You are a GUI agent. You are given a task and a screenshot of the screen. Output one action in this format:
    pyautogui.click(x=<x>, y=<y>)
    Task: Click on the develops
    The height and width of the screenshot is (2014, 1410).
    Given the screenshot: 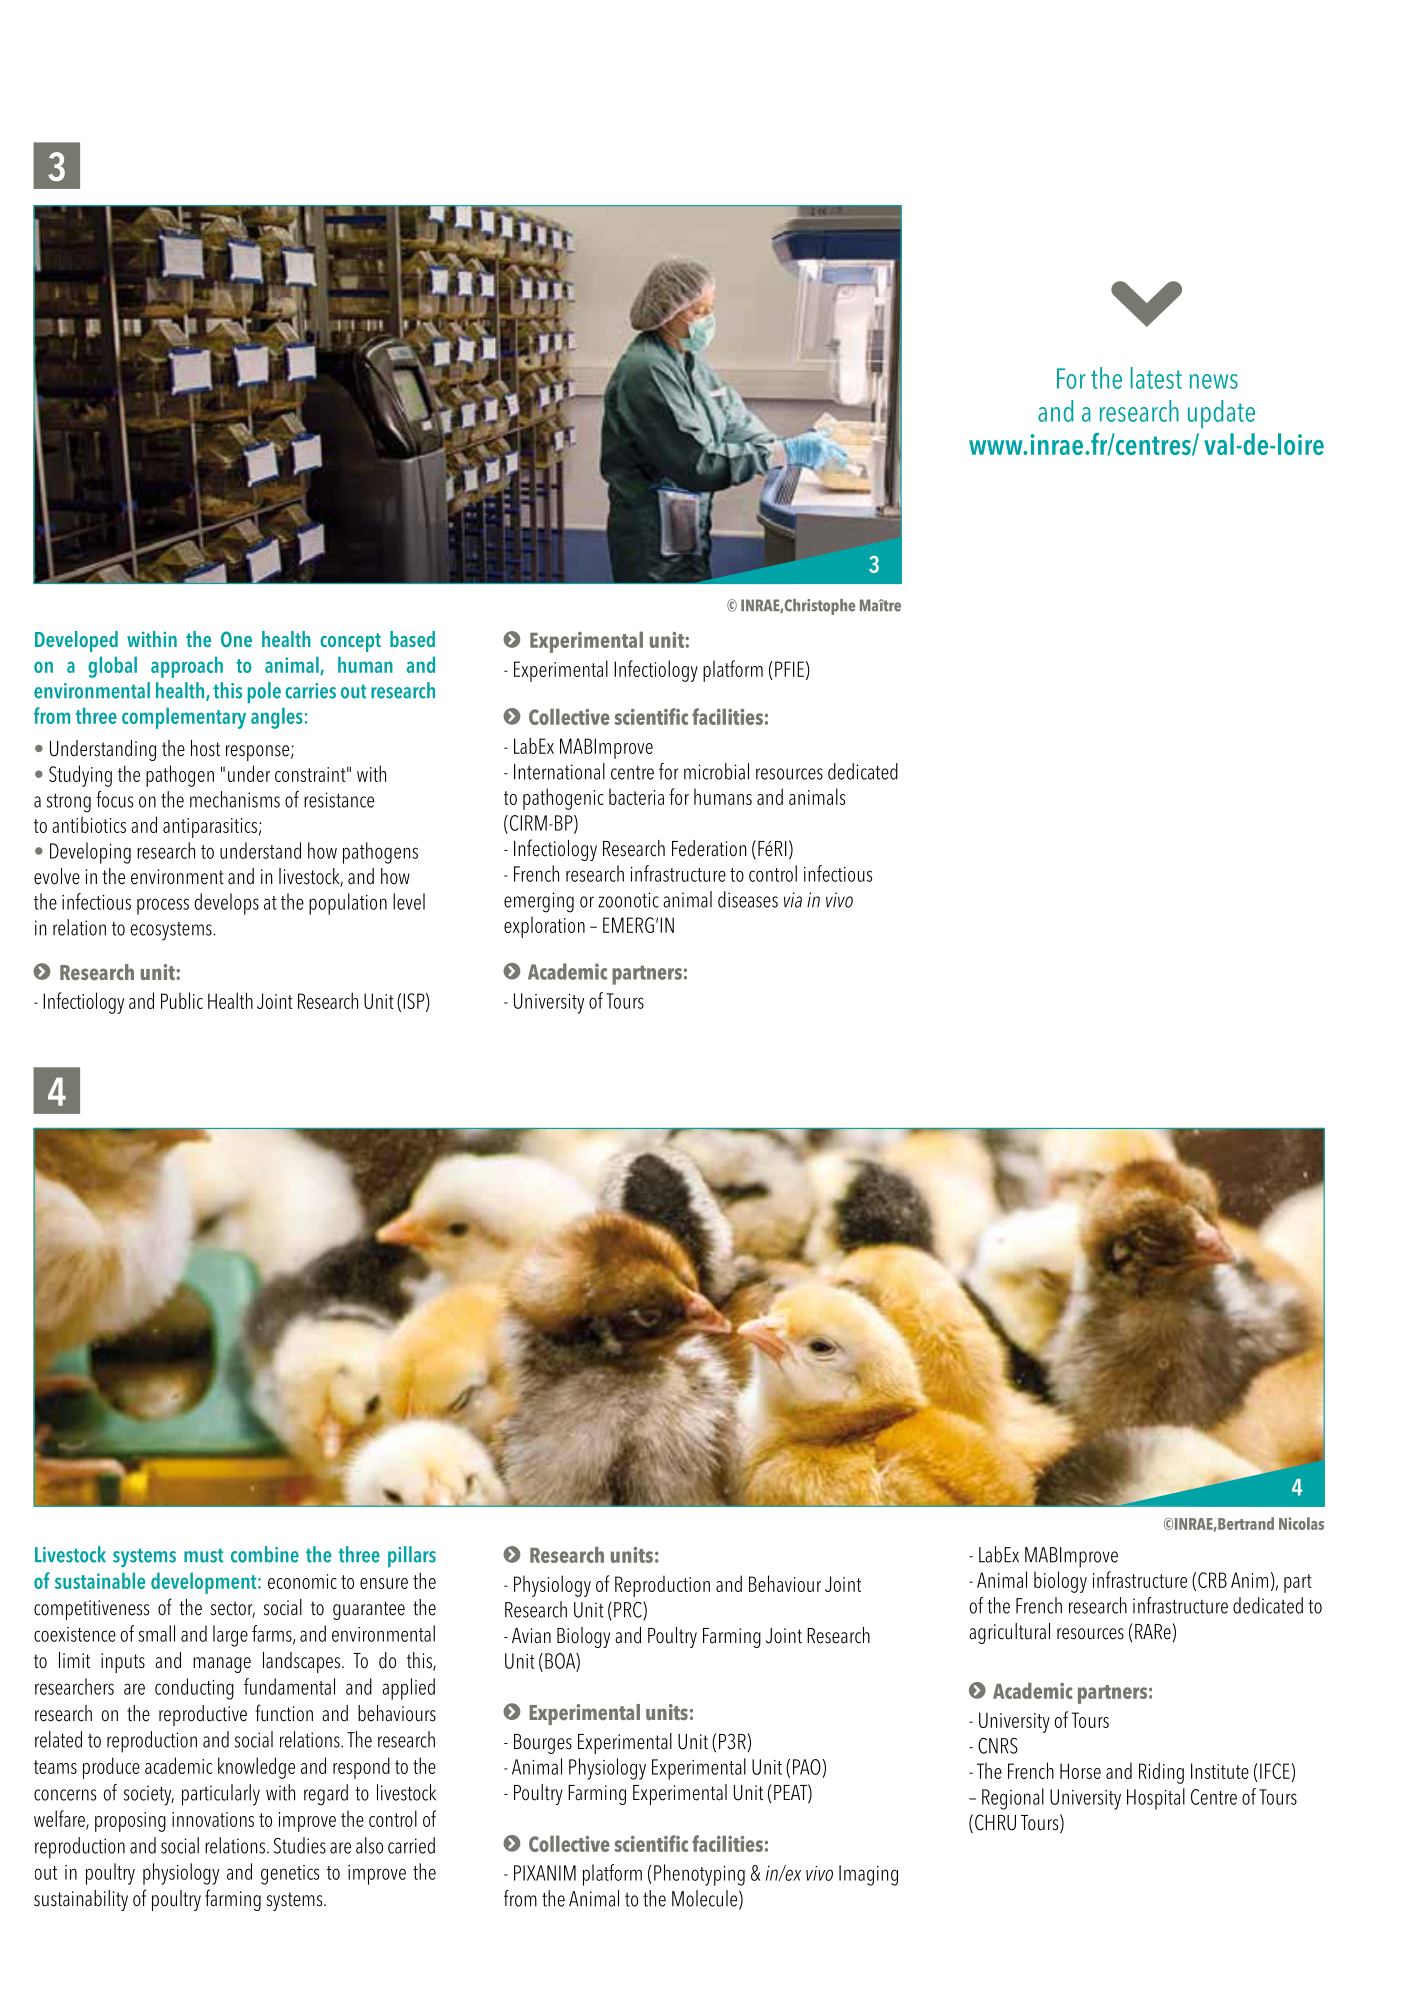 What is the action you would take?
    pyautogui.click(x=226, y=904)
